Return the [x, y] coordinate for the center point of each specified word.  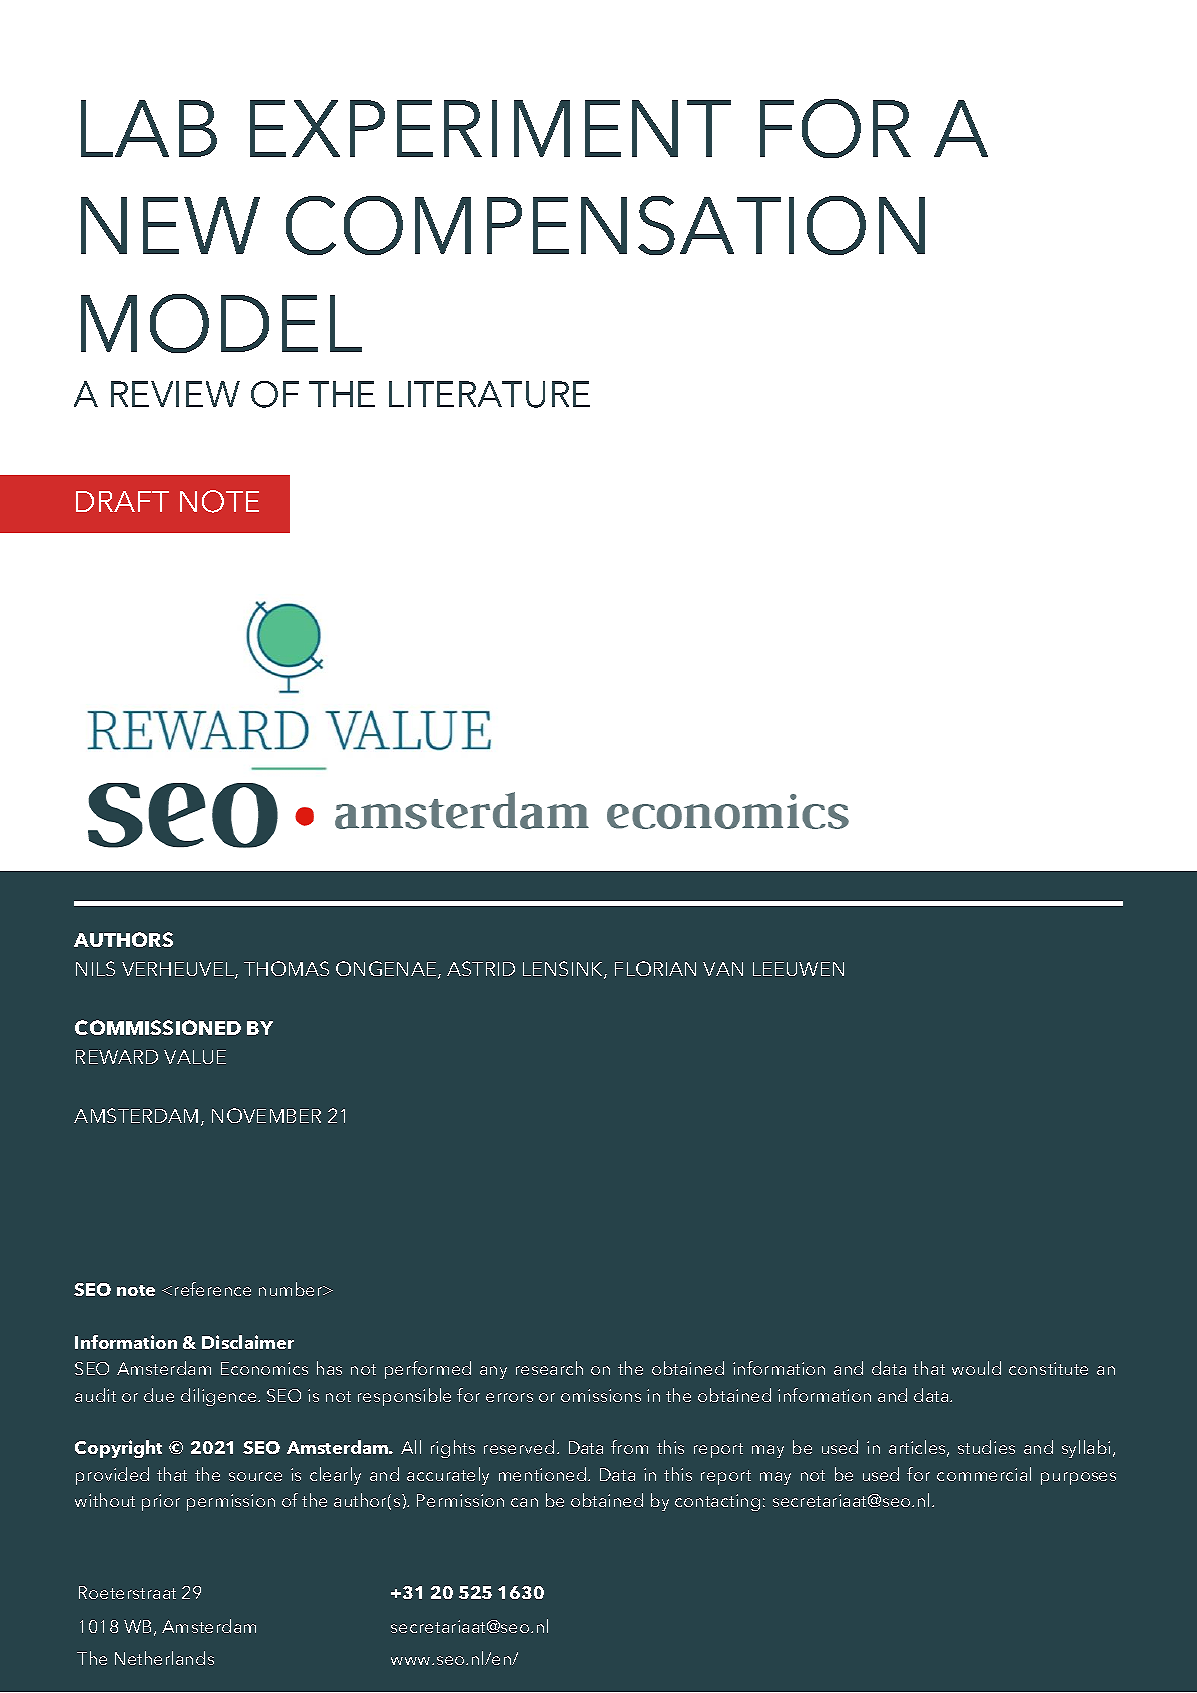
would [976, 1368]
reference [213, 1289]
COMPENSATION [605, 225]
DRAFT [122, 501]
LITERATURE [489, 394]
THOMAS [286, 968]
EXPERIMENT [490, 128]
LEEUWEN [798, 969]
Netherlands [164, 1658]
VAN [723, 969]
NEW [170, 225]
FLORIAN [655, 968]
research [549, 1368]
